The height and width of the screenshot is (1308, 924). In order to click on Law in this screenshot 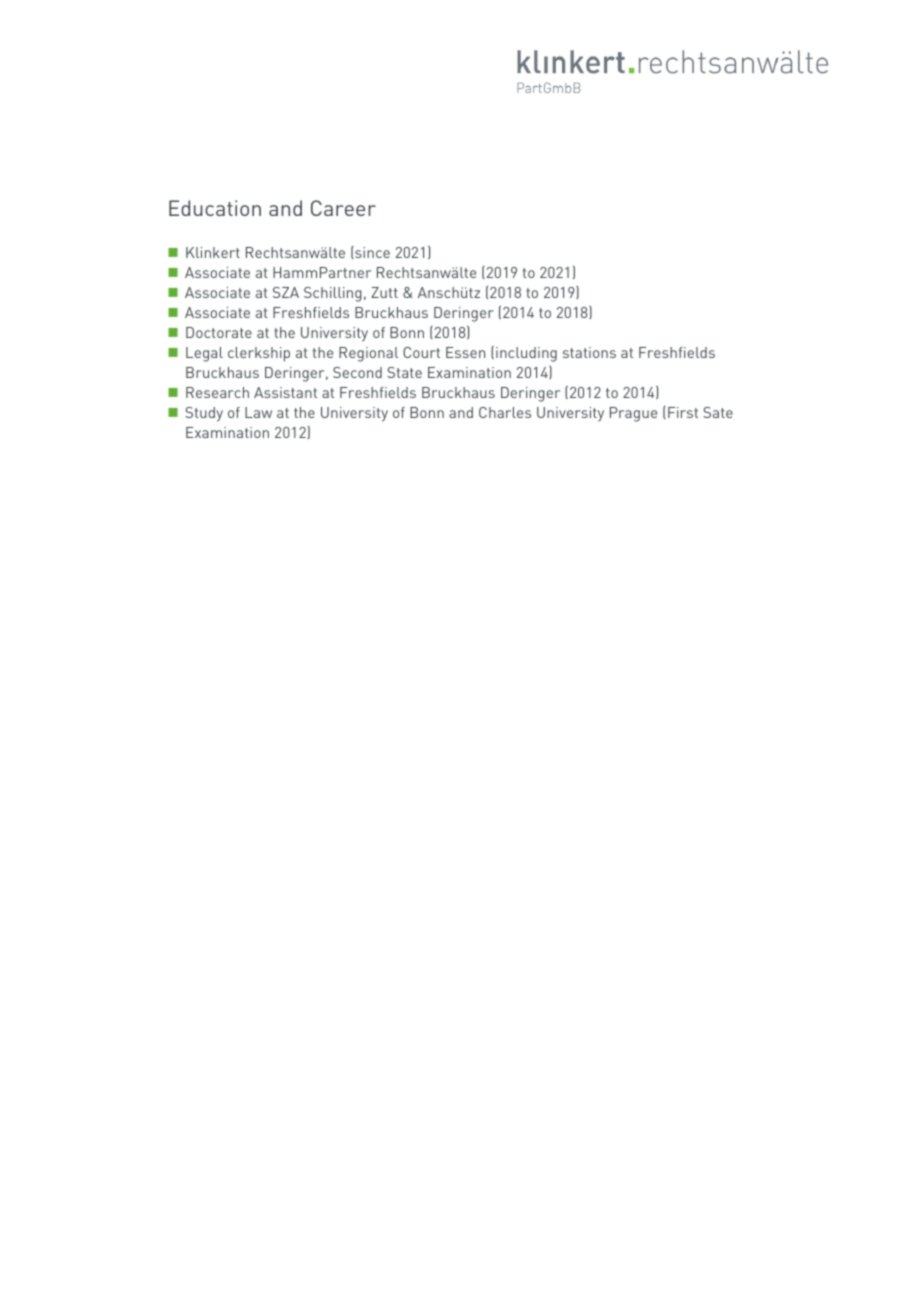, I will do `click(258, 412)`.
